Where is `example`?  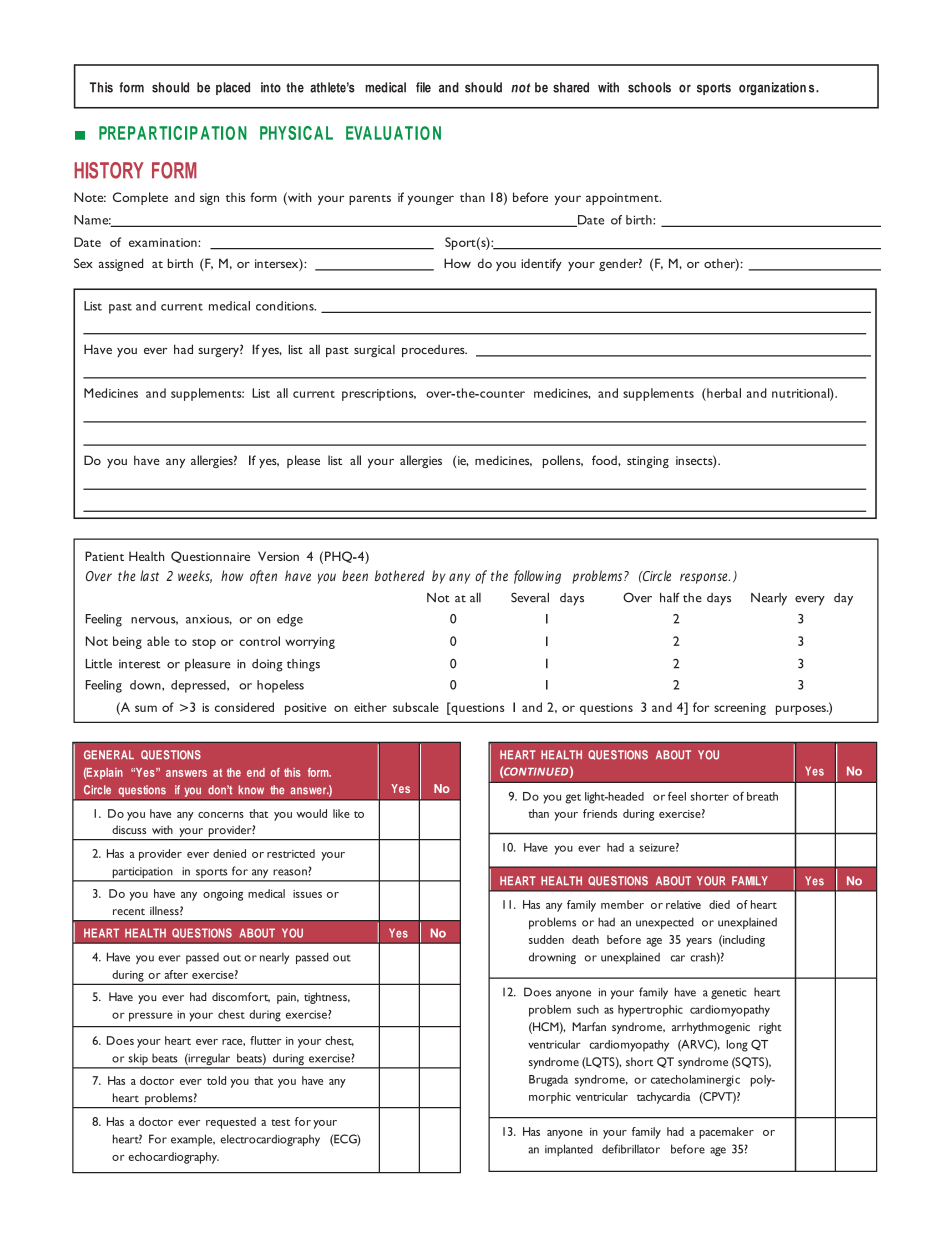 example is located at coordinates (193, 1140).
